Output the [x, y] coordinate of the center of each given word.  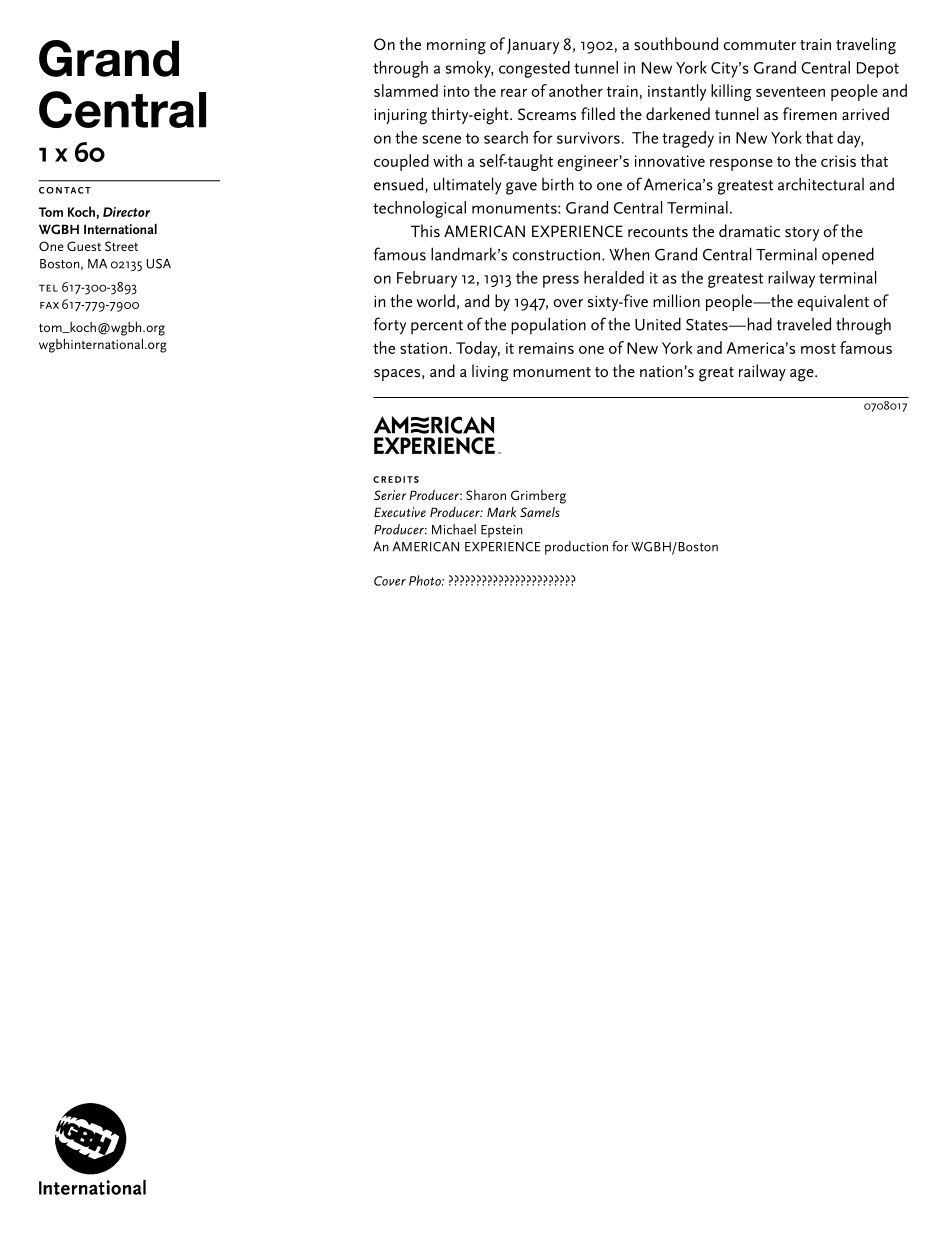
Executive [400, 512]
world [436, 301]
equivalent [833, 302]
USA [158, 263]
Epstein [502, 531]
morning [456, 47]
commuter [759, 45]
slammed [406, 90]
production [576, 548]
